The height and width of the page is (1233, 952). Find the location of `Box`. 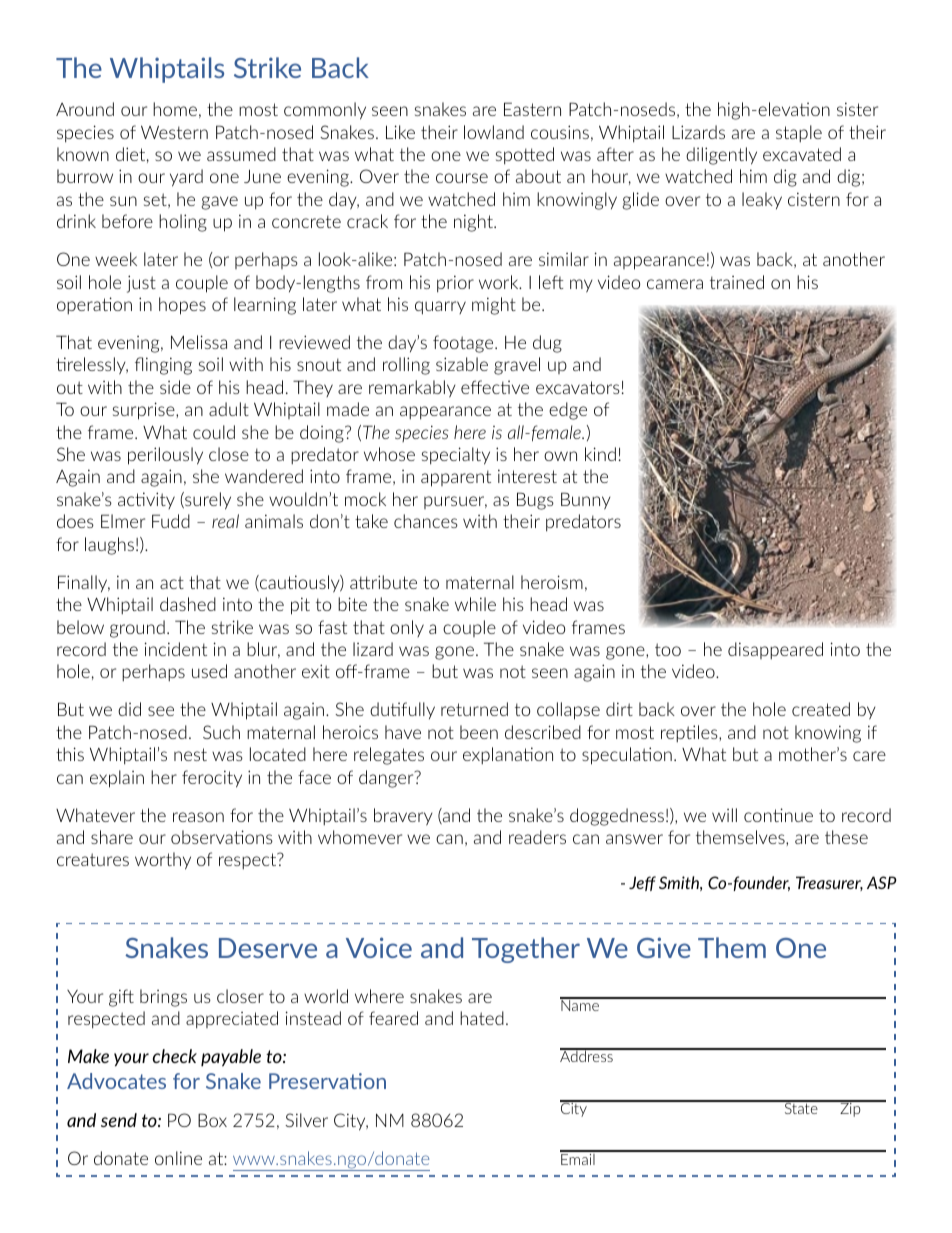

Box is located at coordinates (212, 1120).
